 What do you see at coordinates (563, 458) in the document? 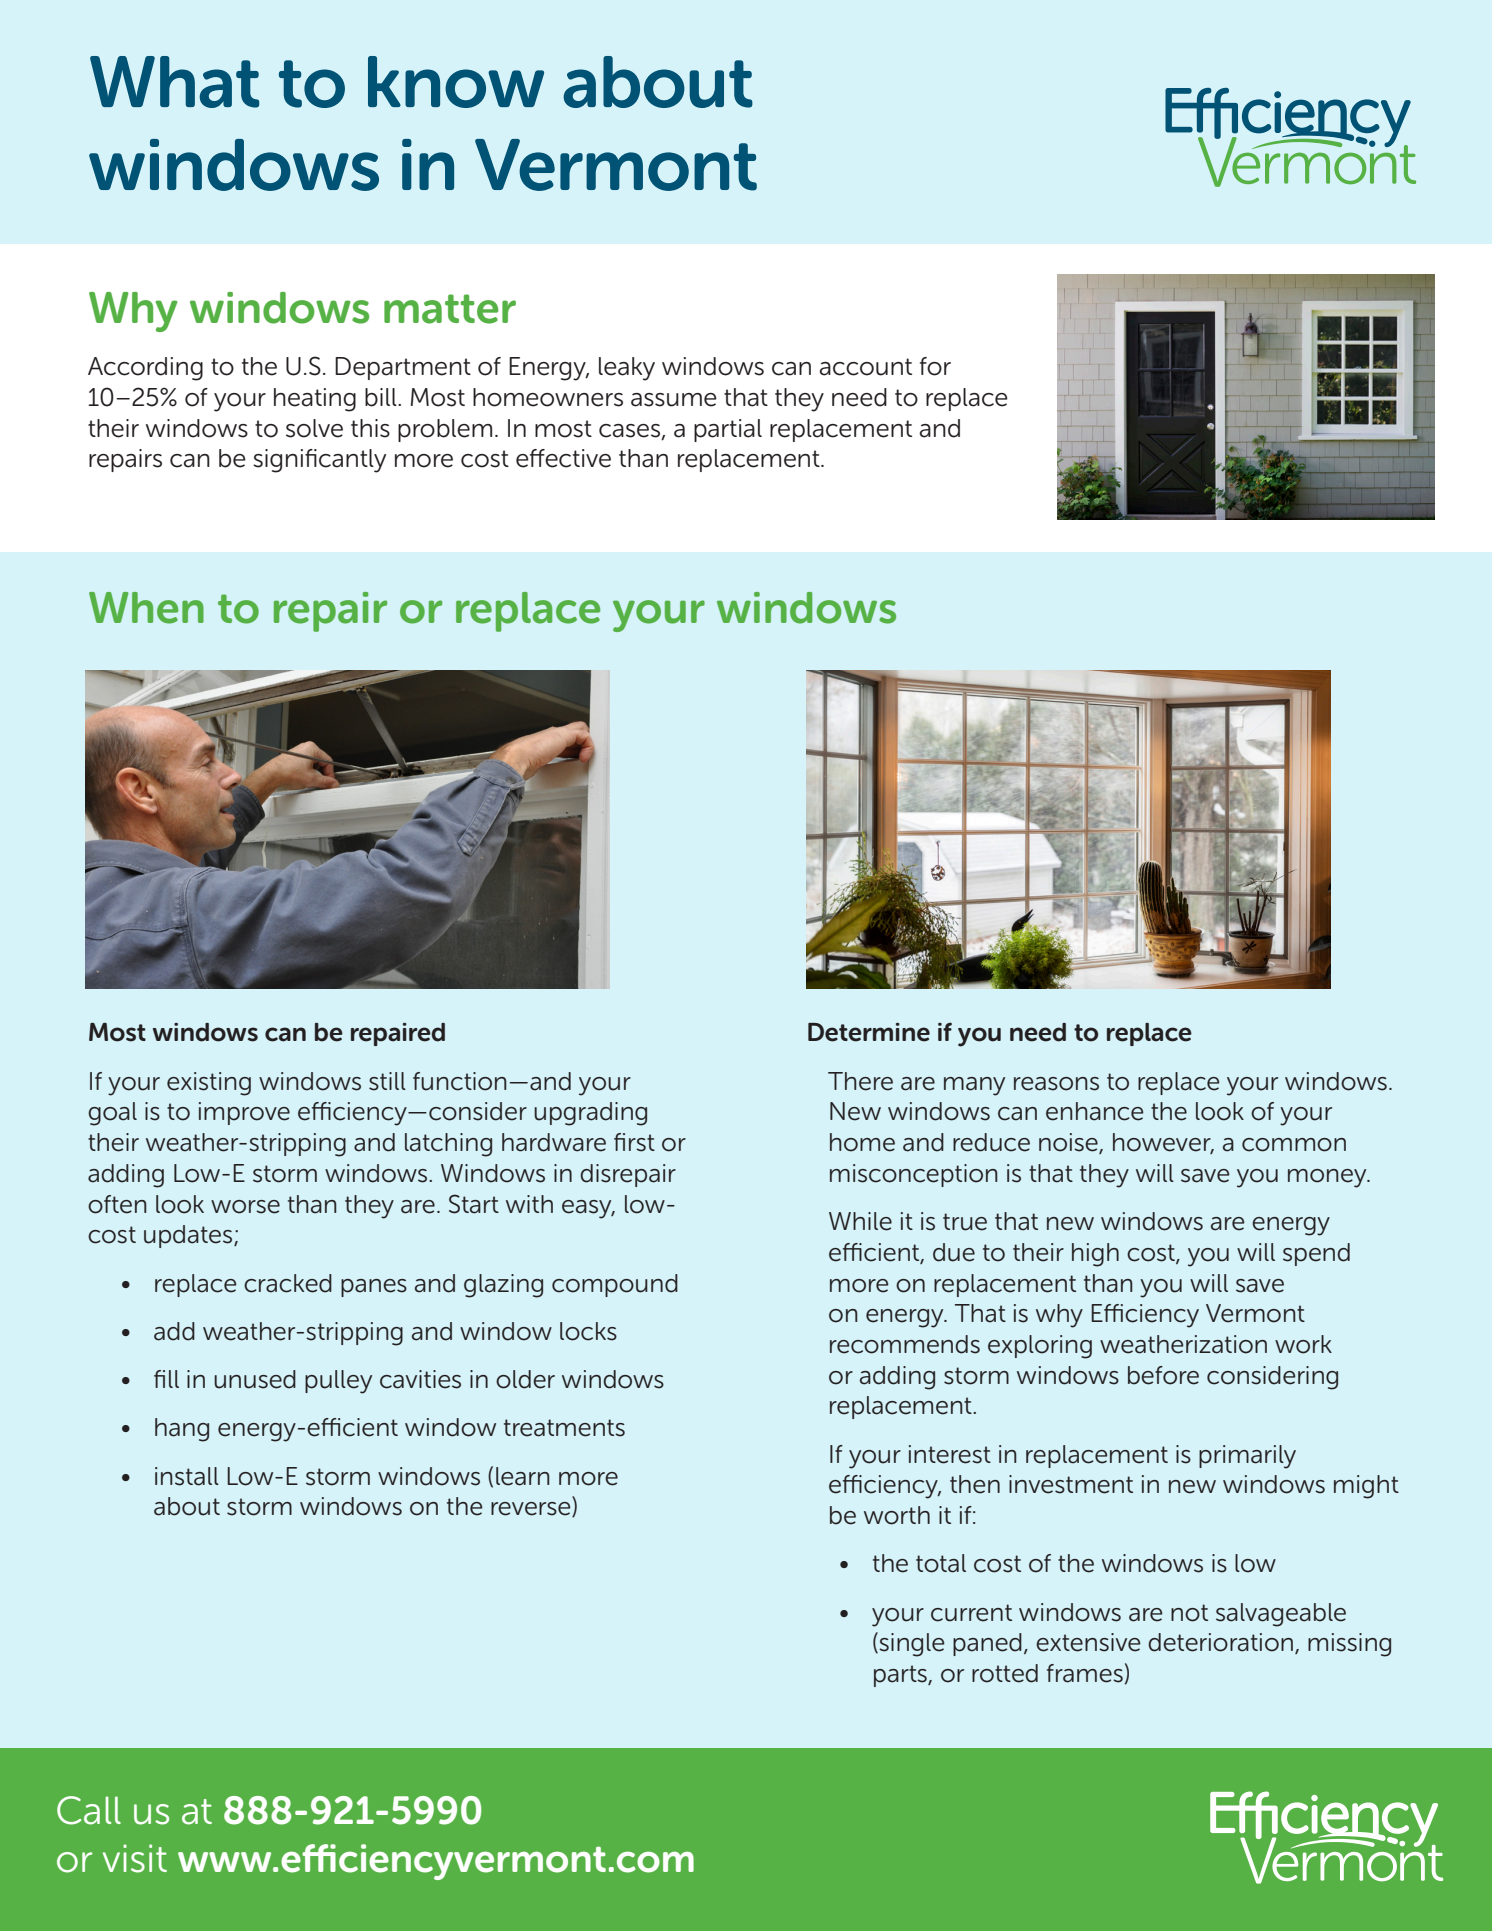
I see `effective` at bounding box center [563, 458].
